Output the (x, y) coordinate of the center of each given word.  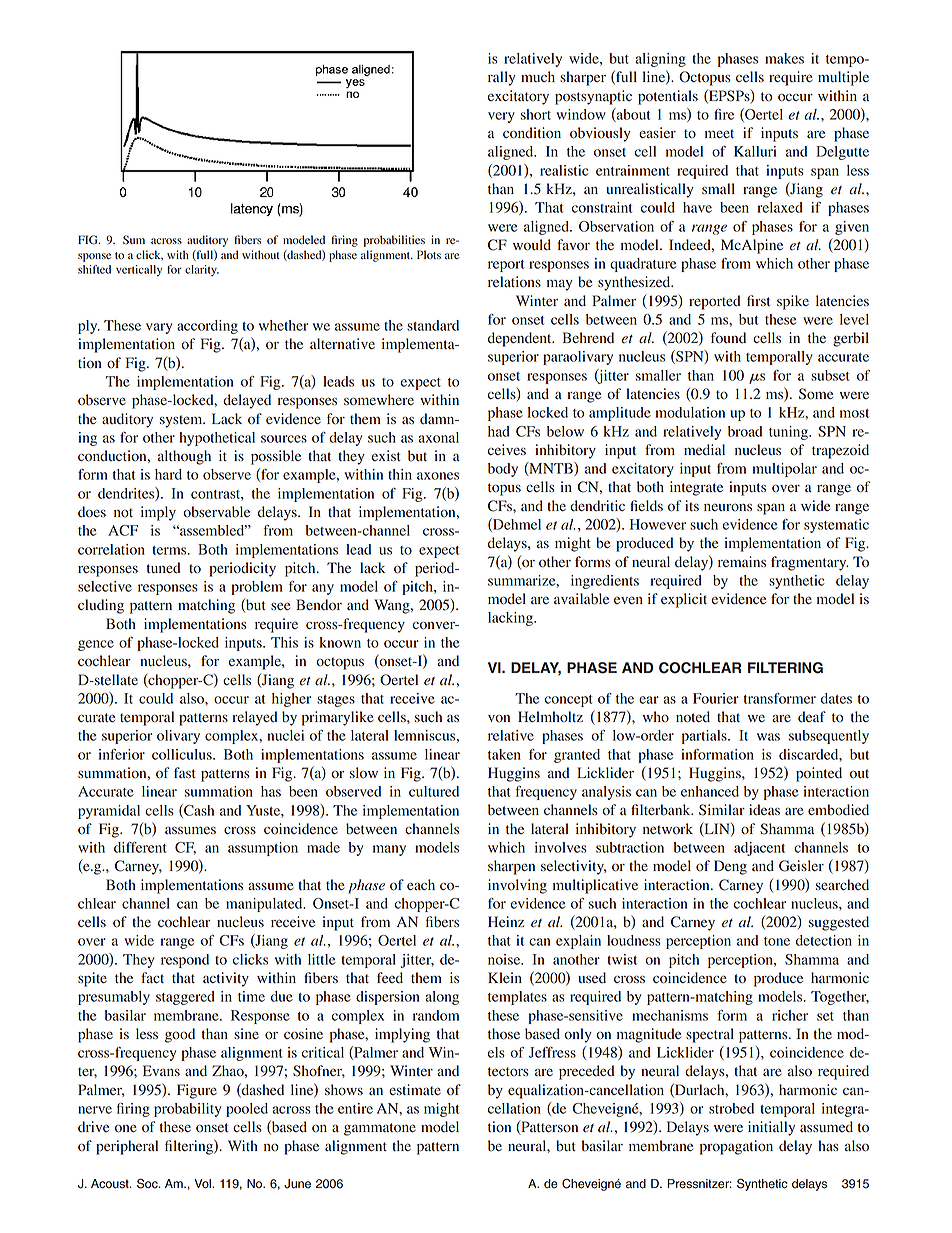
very (501, 117)
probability (187, 1110)
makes (784, 58)
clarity (202, 270)
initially (771, 1128)
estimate (415, 1089)
